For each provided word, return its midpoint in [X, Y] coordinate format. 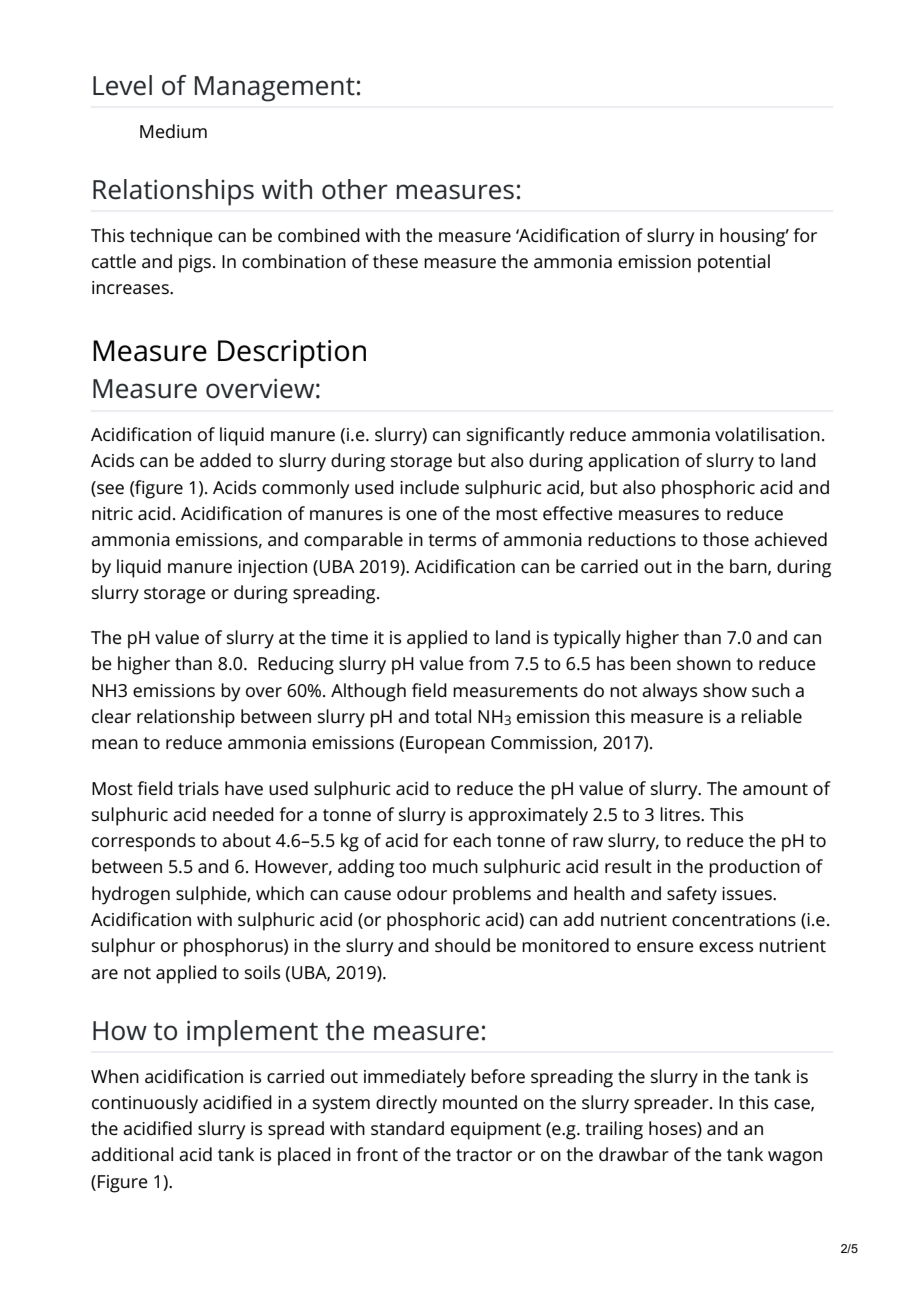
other [355, 189]
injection [272, 569]
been [651, 663]
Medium [173, 131]
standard [407, 1128]
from [489, 663]
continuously [145, 1104]
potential [734, 263]
